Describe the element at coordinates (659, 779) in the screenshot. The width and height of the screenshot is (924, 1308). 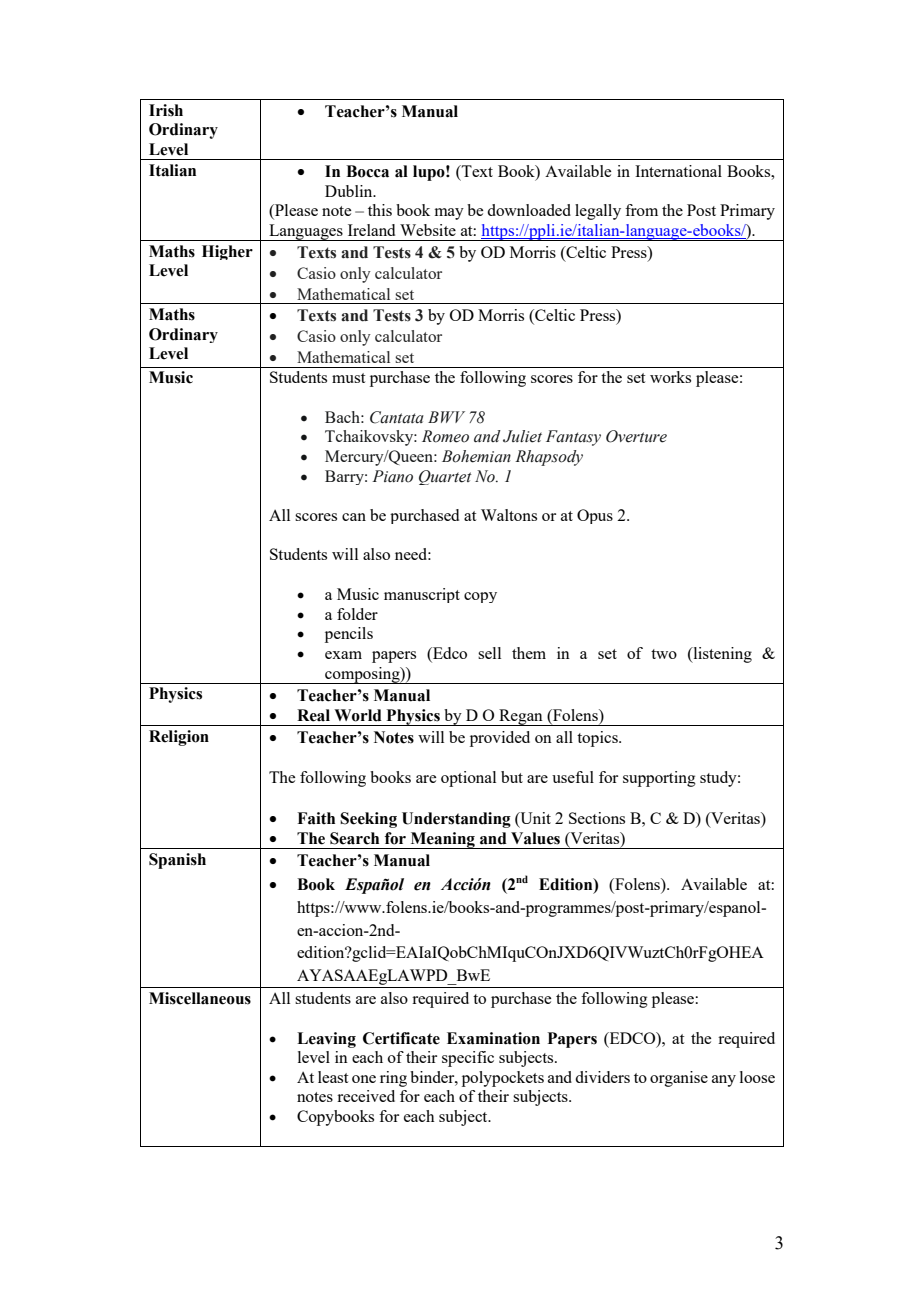
I see `supporting` at that location.
